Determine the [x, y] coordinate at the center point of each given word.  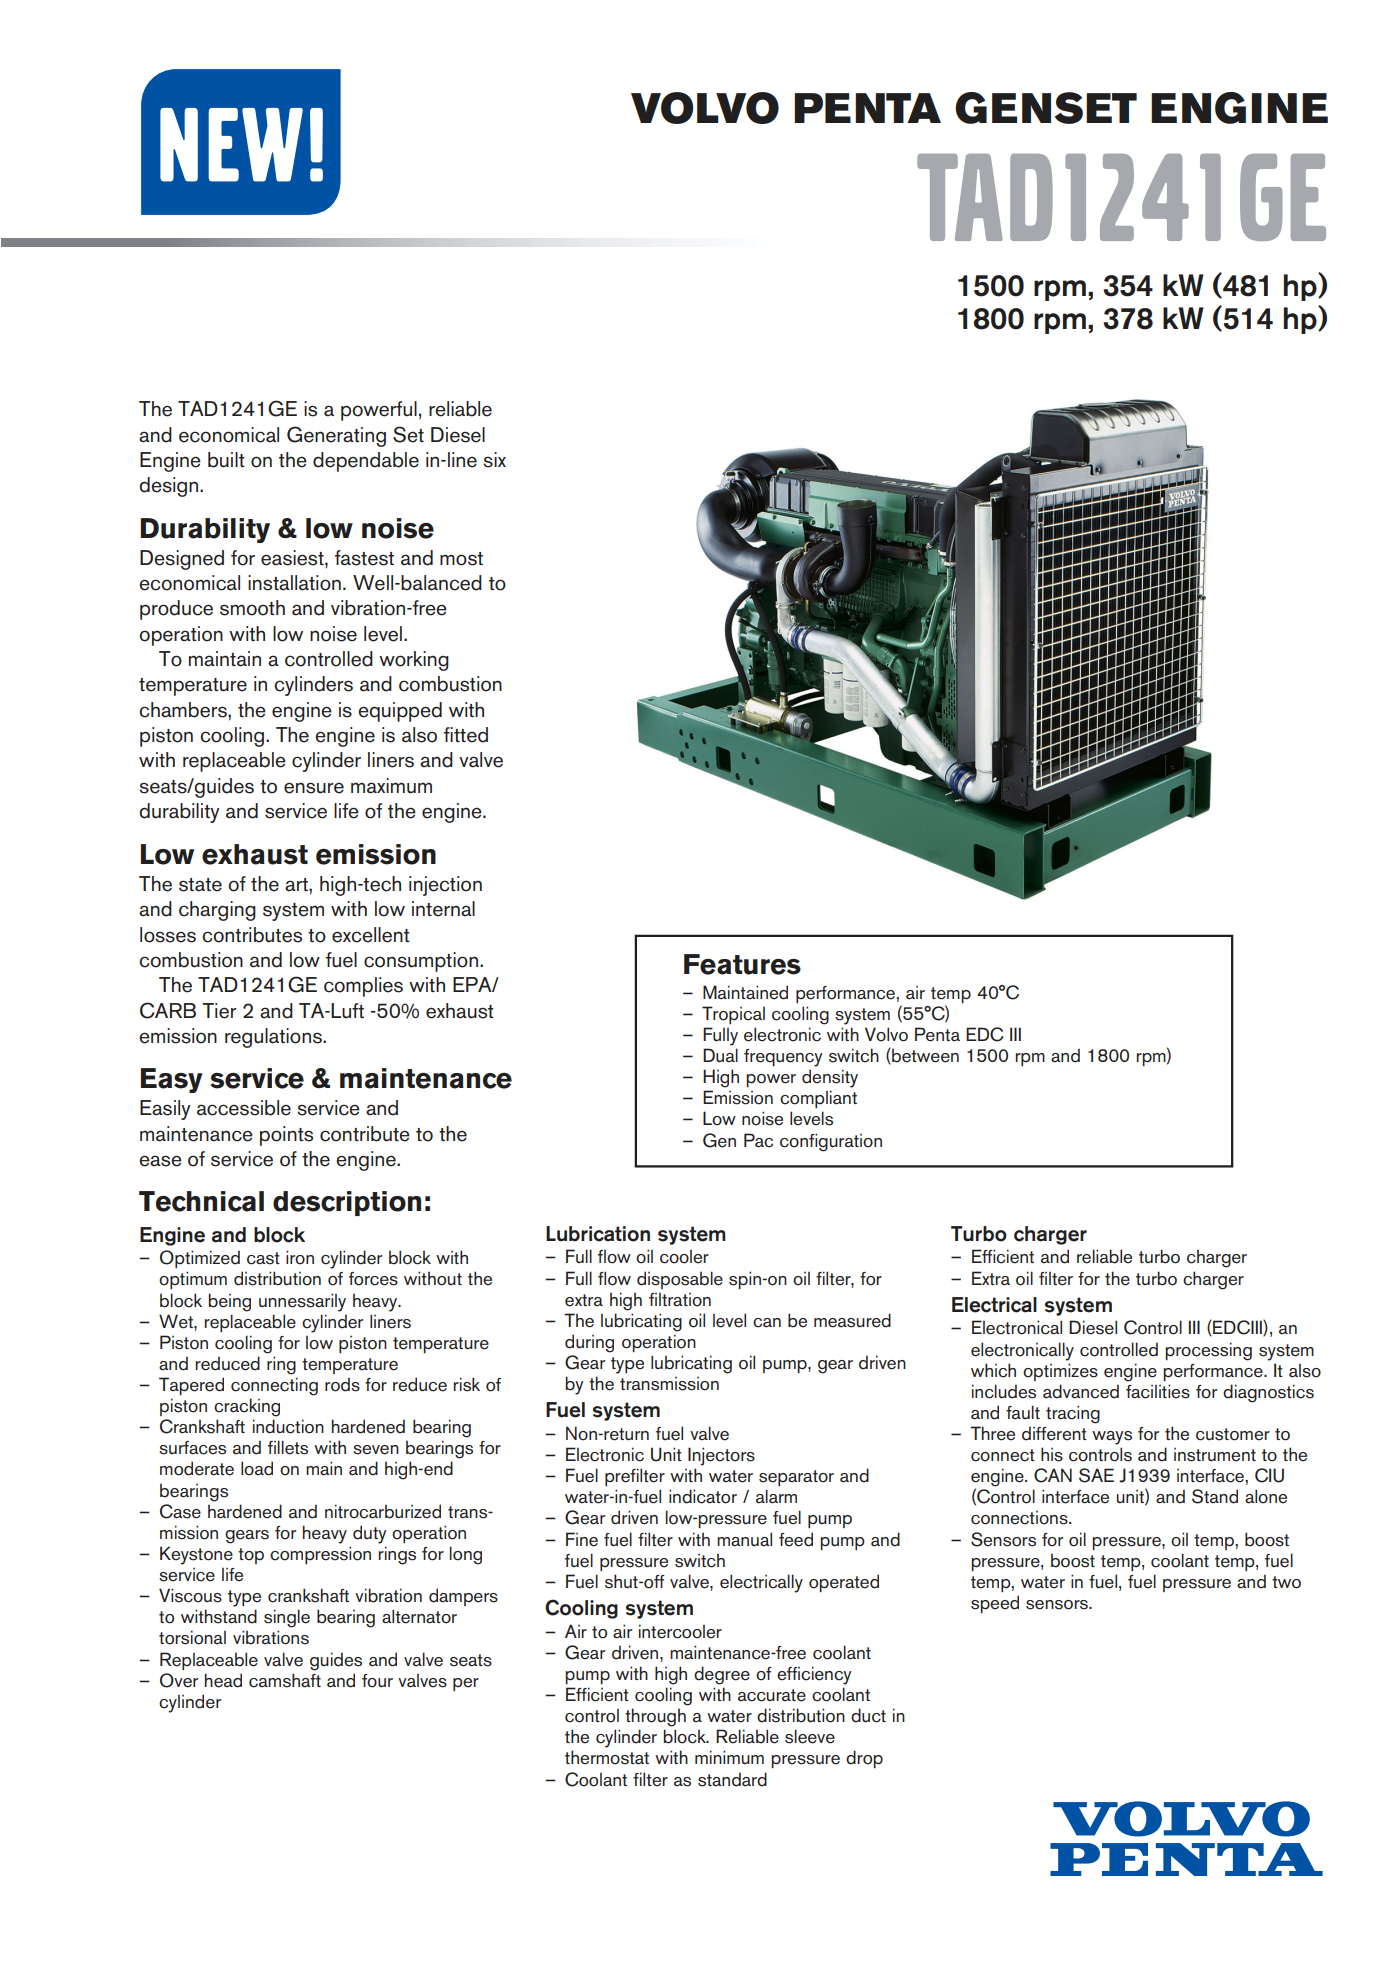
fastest [364, 558]
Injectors [721, 1456]
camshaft [285, 1680]
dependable [366, 462]
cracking [247, 1407]
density [830, 1078]
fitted [466, 735]
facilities [1158, 1391]
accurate [772, 1695]
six [494, 460]
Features [742, 964]
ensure [314, 788]
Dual [720, 1055]
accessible [244, 1108]
